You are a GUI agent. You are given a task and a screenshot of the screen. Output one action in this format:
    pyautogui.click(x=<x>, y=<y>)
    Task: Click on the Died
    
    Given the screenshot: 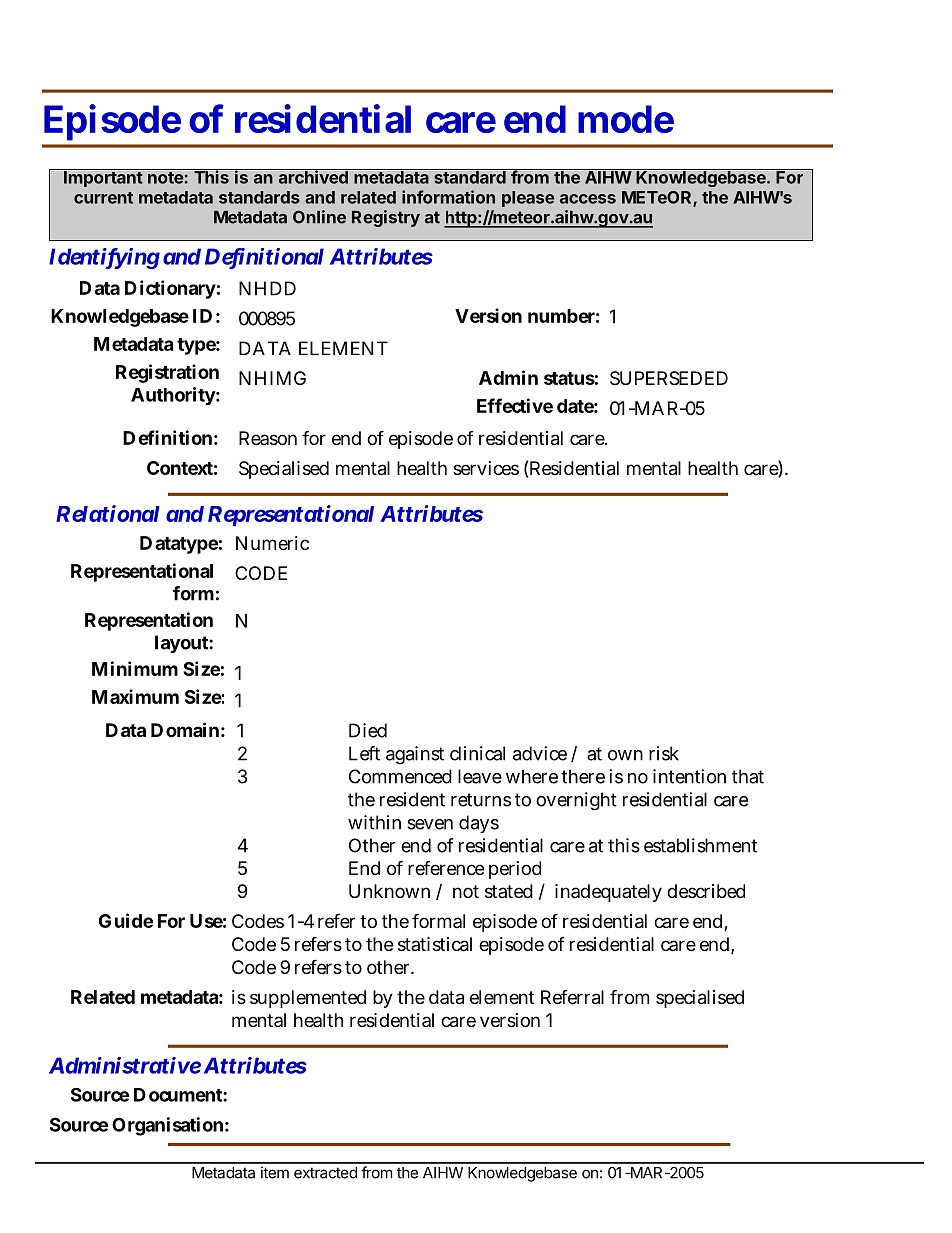 What is the action you would take?
    pyautogui.click(x=368, y=730)
